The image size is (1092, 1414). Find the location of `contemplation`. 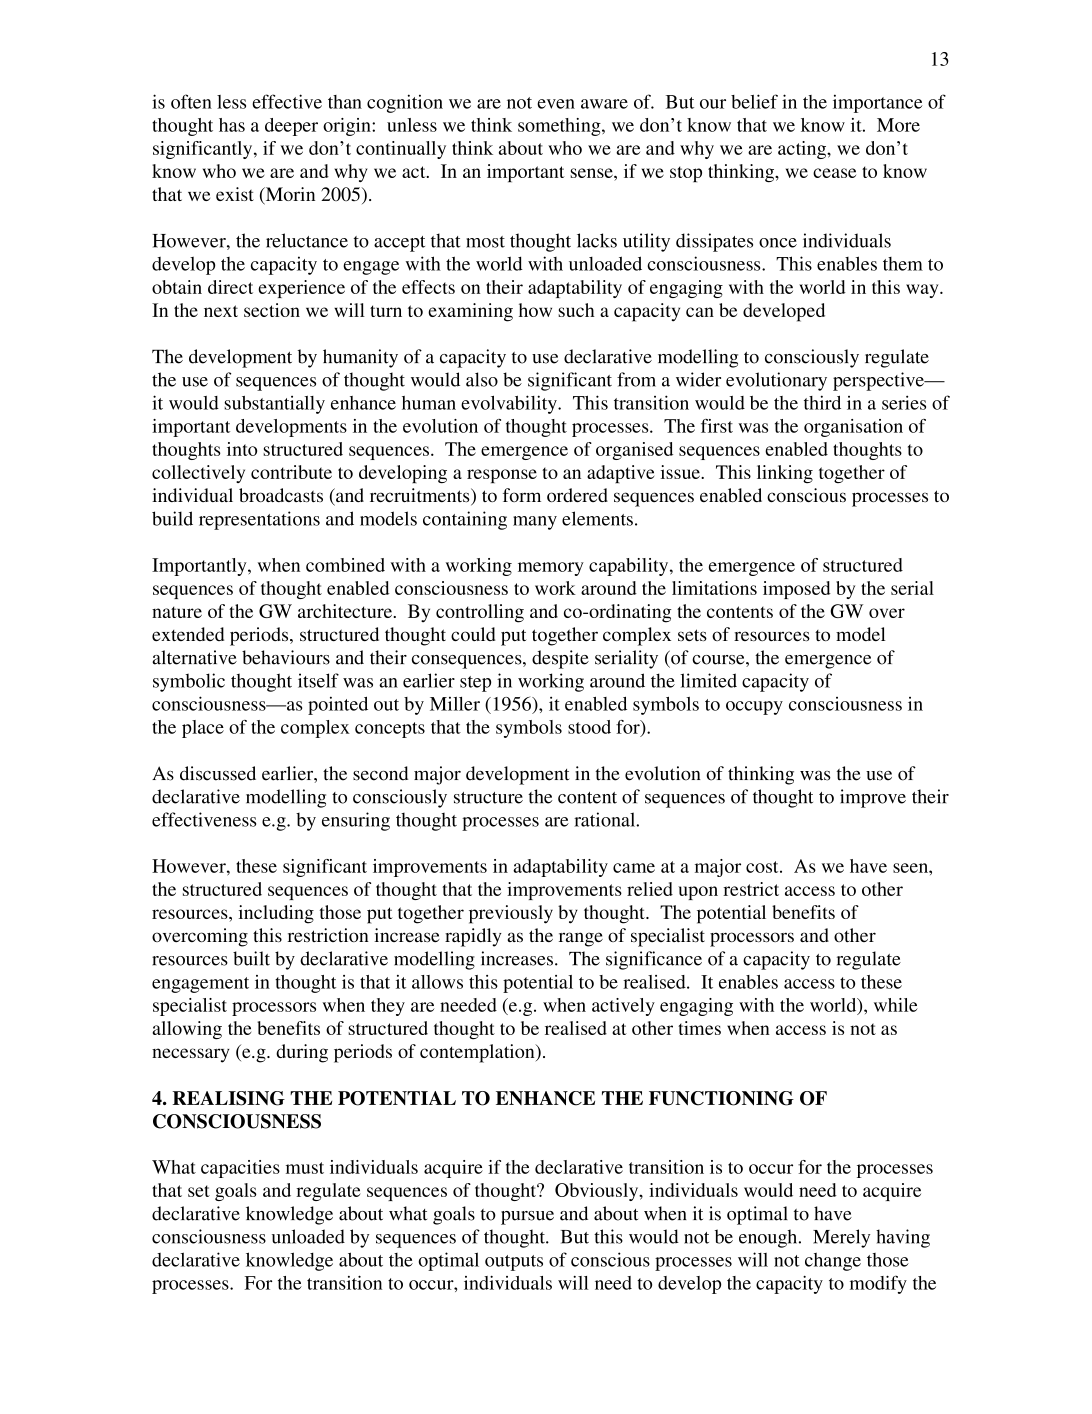

contemplation is located at coordinates (478, 1053).
